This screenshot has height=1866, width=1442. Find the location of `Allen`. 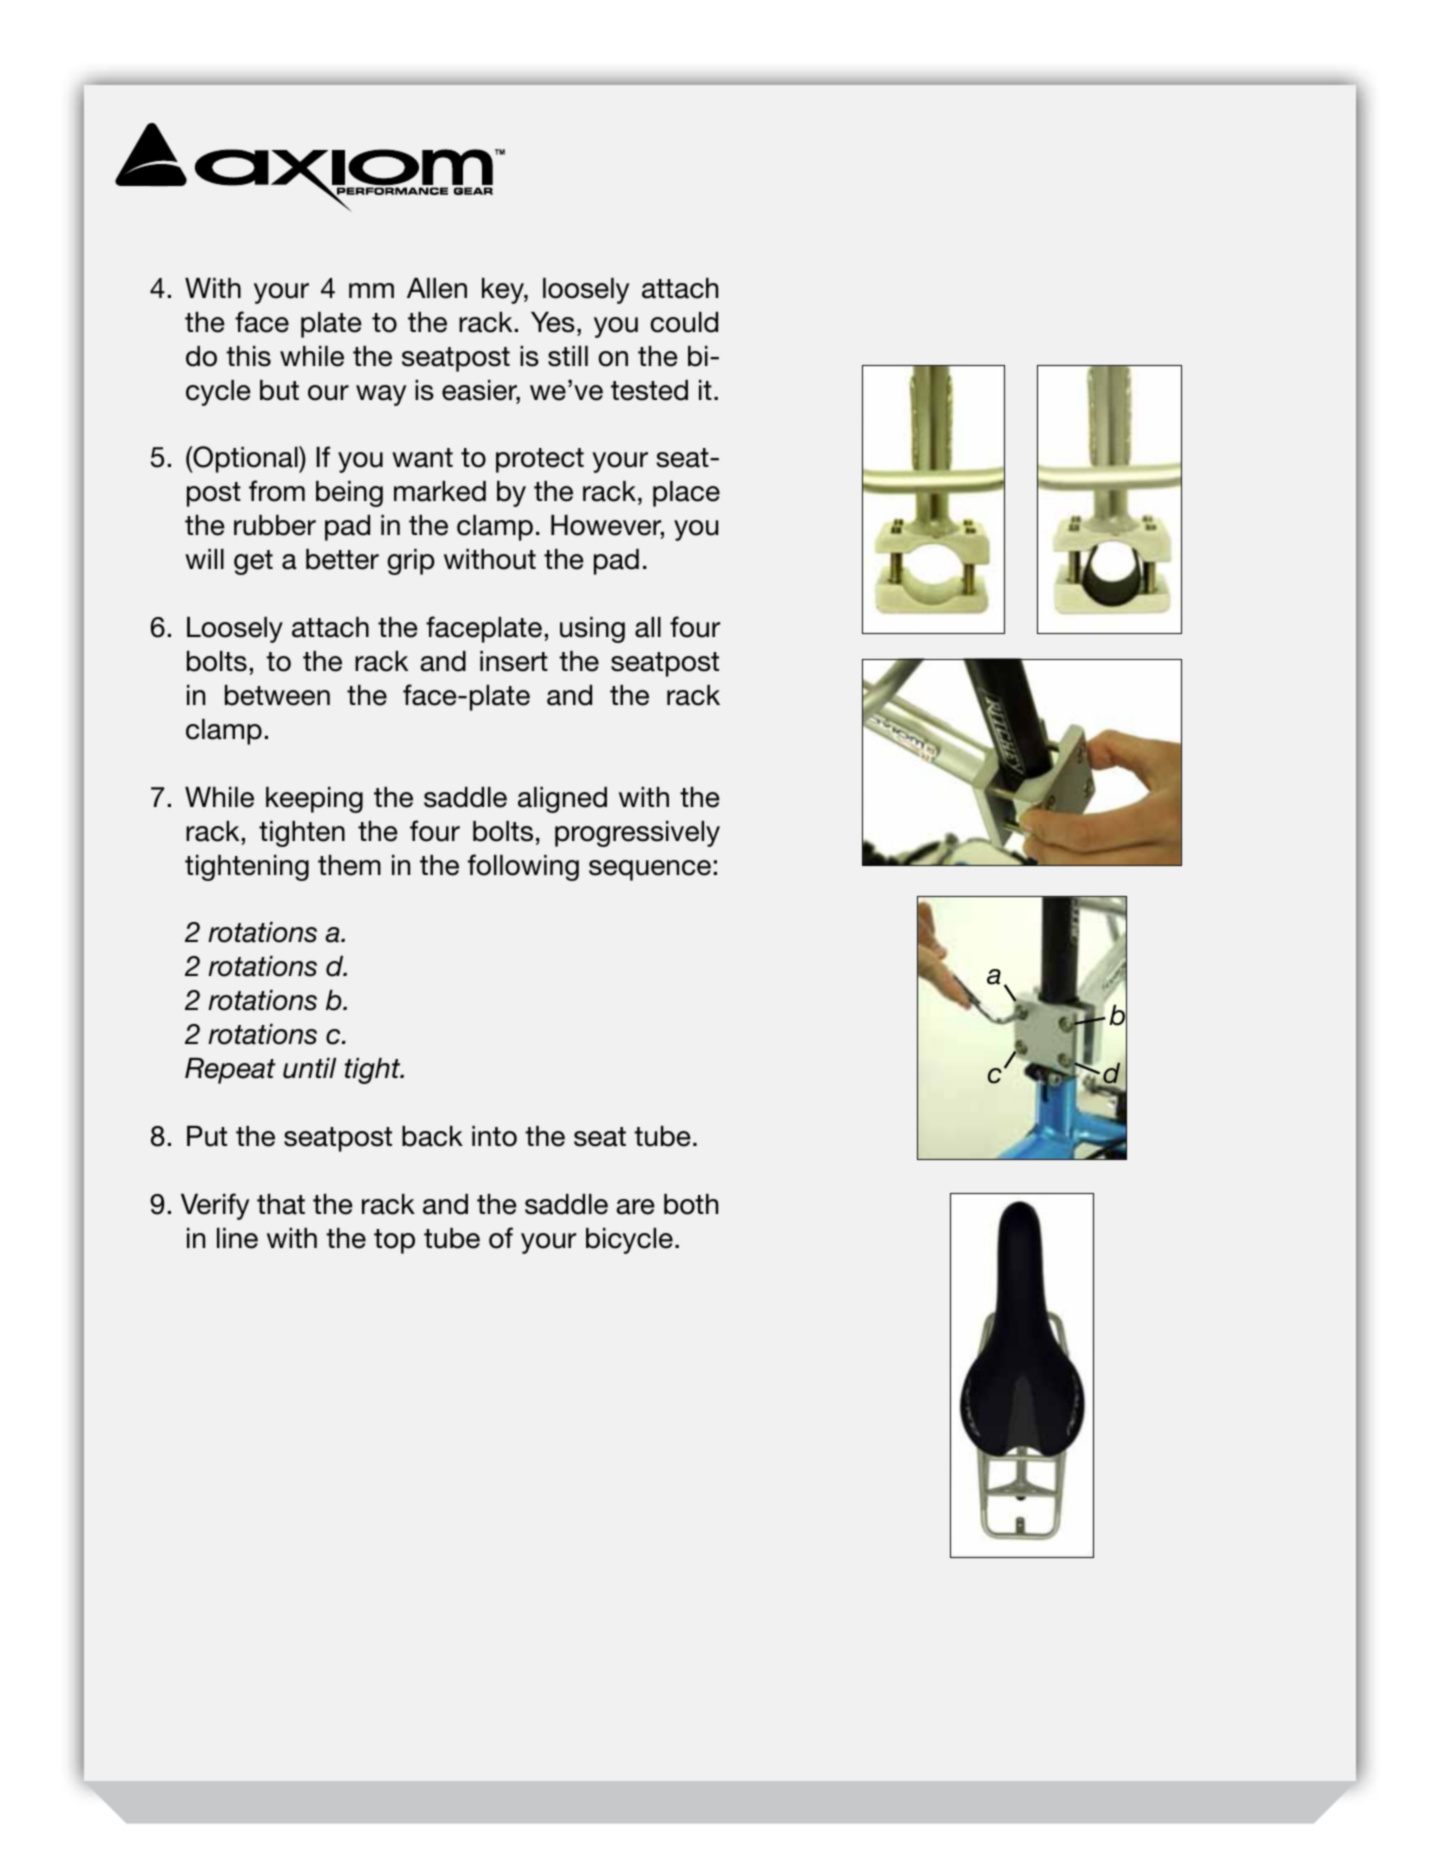

Allen is located at coordinates (437, 288).
